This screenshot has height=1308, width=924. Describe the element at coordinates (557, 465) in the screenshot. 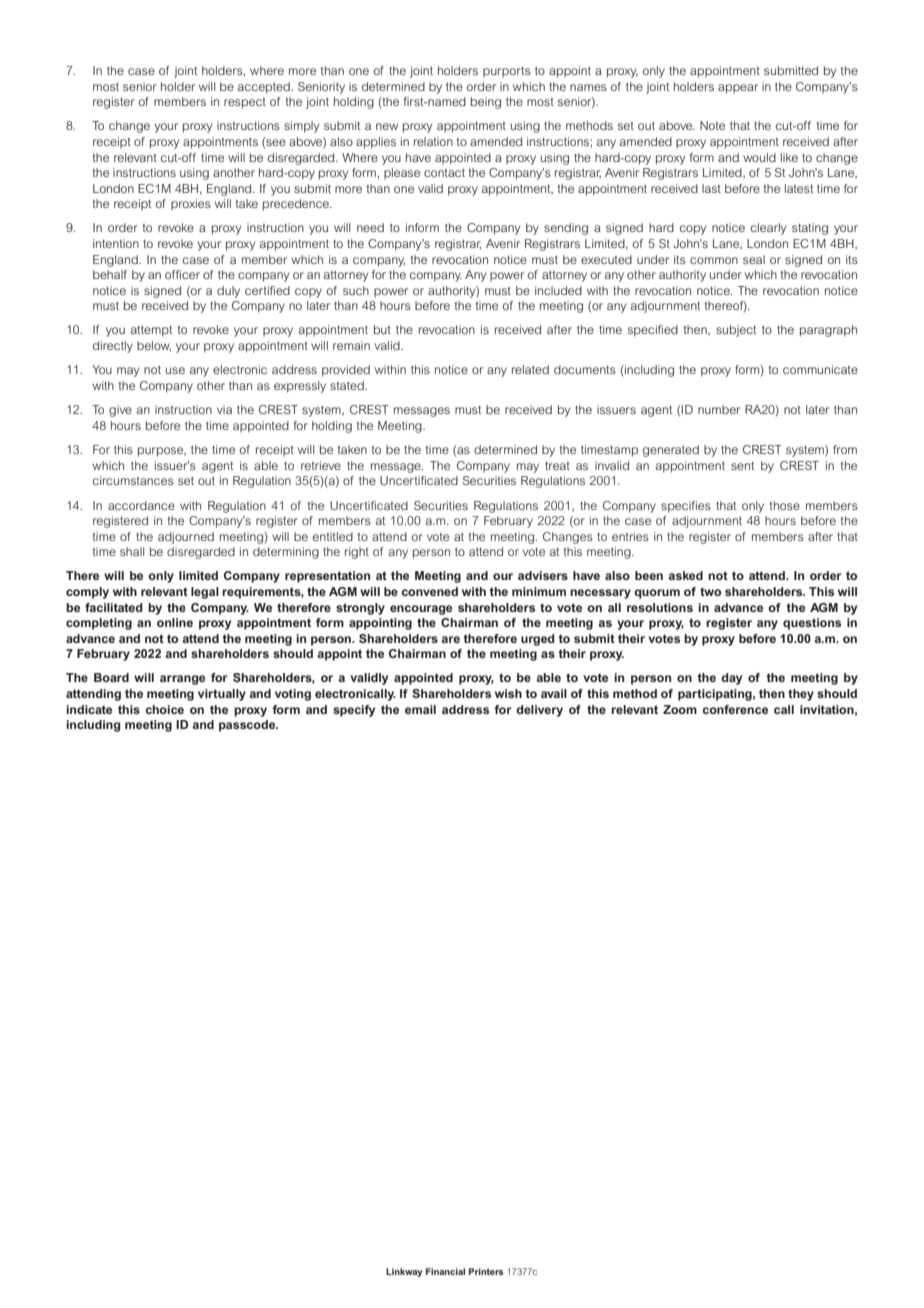

I see `treat` at that location.
